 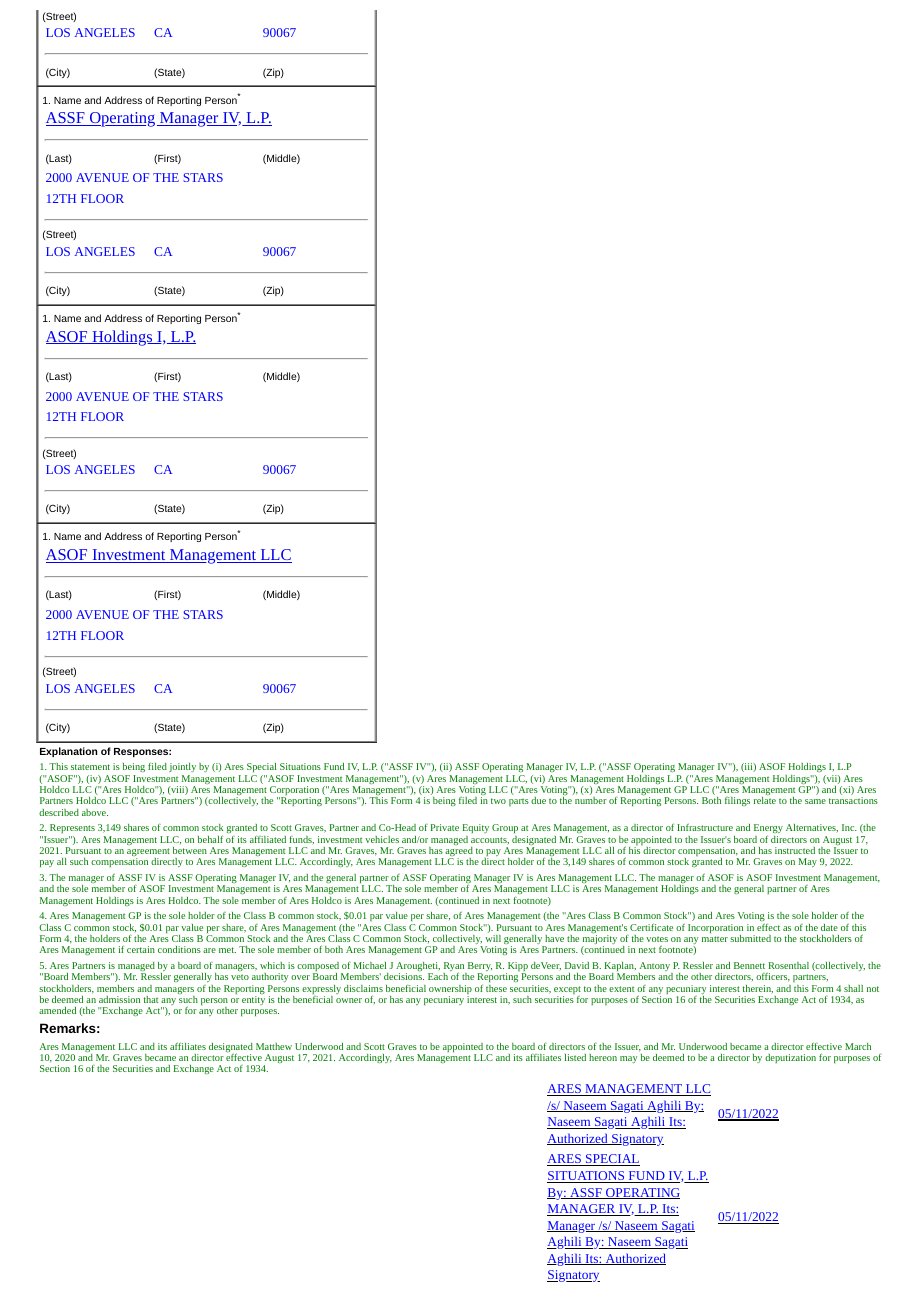 What do you see at coordinates (853, 988) in the screenshot?
I see `shall` at bounding box center [853, 988].
